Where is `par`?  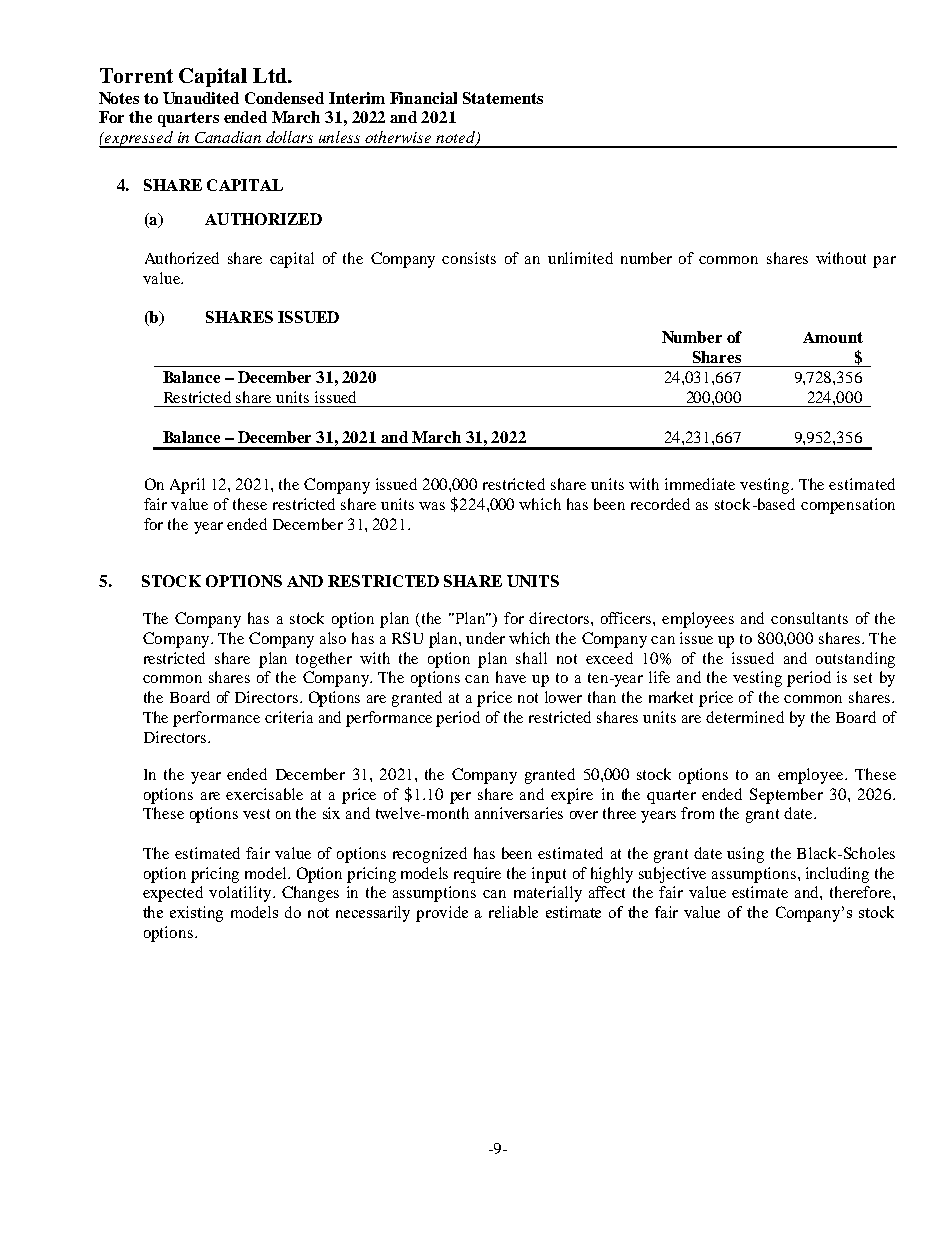 par is located at coordinates (884, 262).
